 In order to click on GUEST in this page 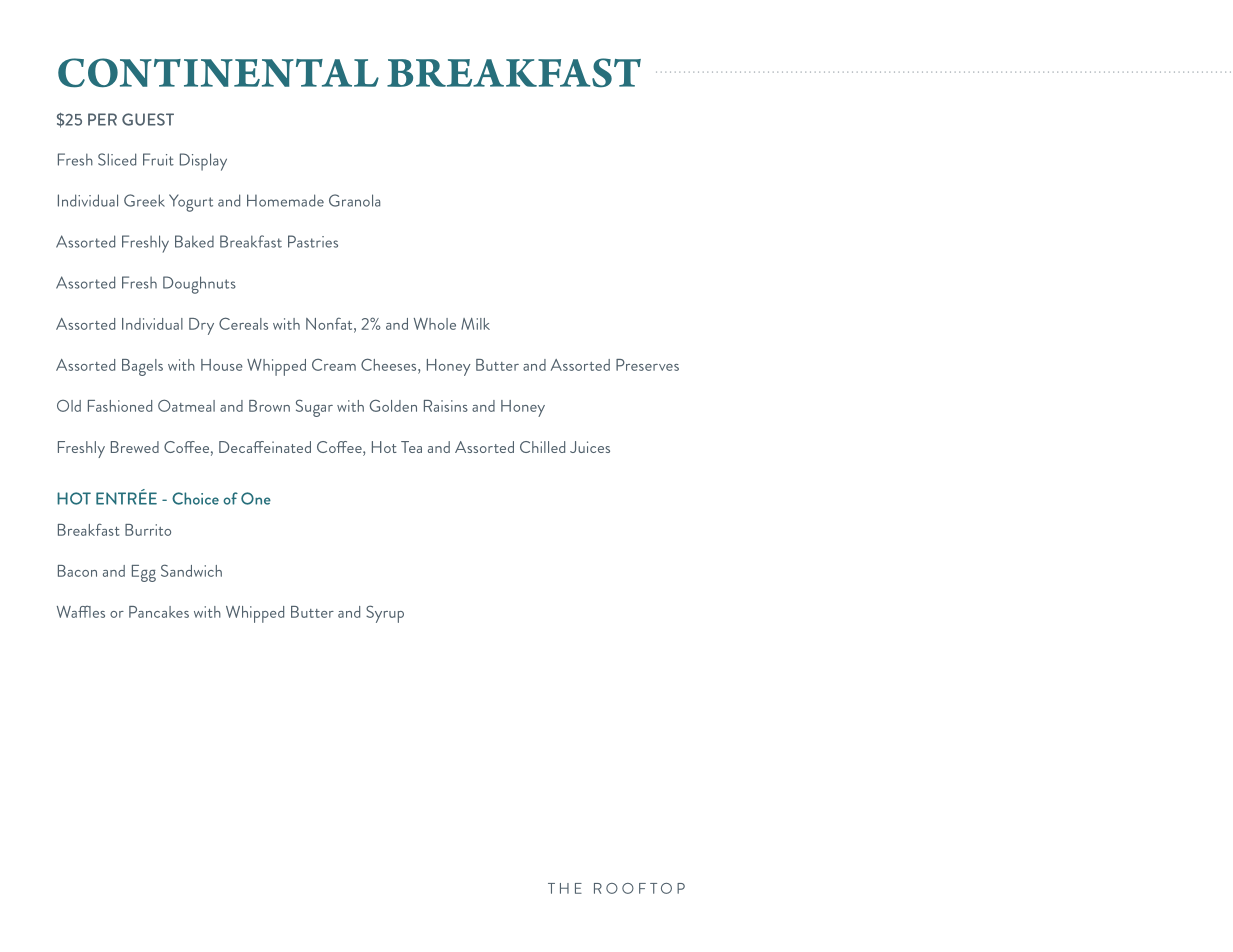, I will do `click(148, 119)`.
